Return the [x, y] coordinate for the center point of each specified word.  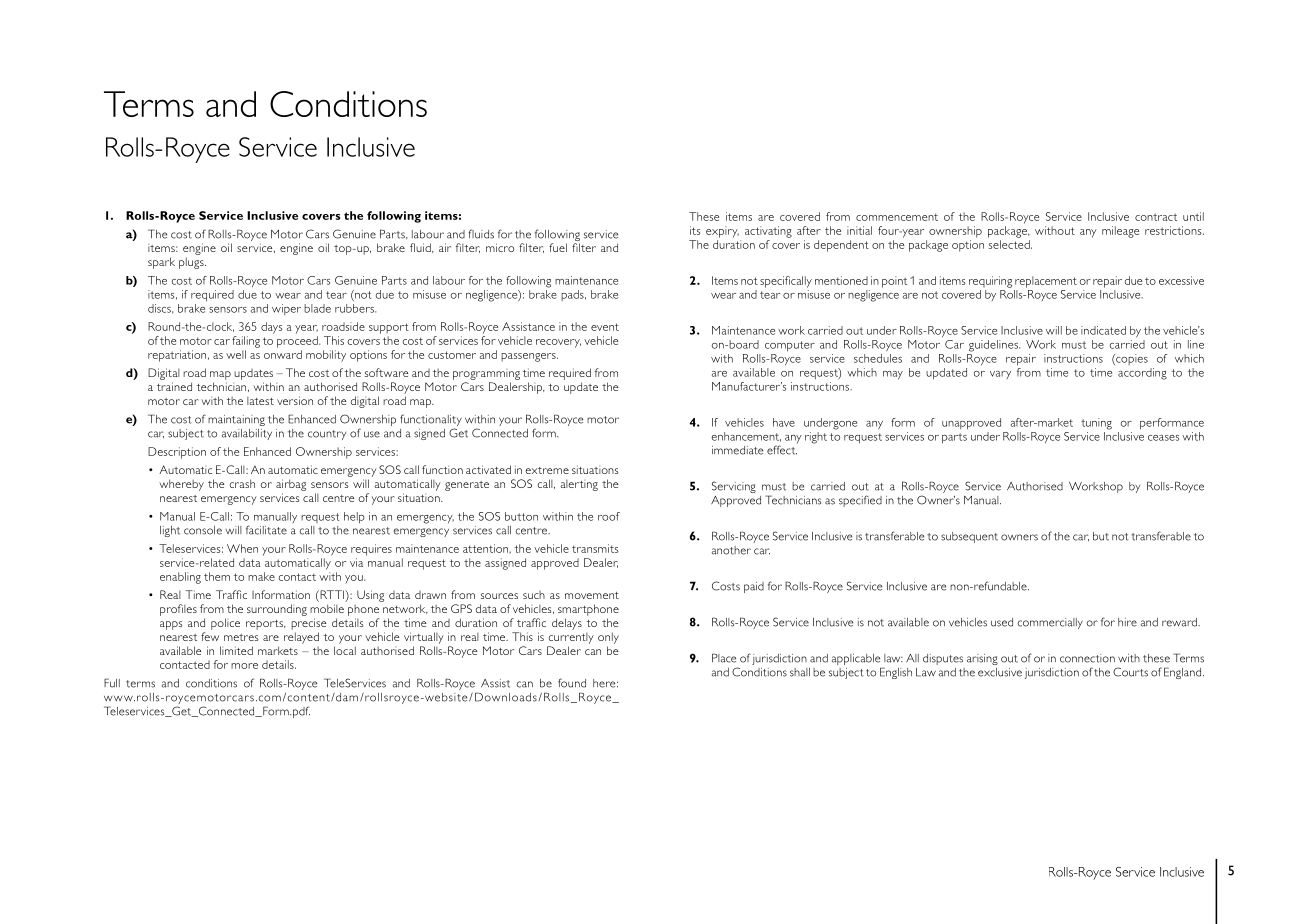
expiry [722, 232]
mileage [1120, 232]
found [572, 683]
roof [609, 516]
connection [1087, 658]
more [244, 666]
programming [486, 374]
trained [174, 386]
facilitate [266, 530]
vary [1000, 375]
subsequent [969, 537]
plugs [192, 263]
